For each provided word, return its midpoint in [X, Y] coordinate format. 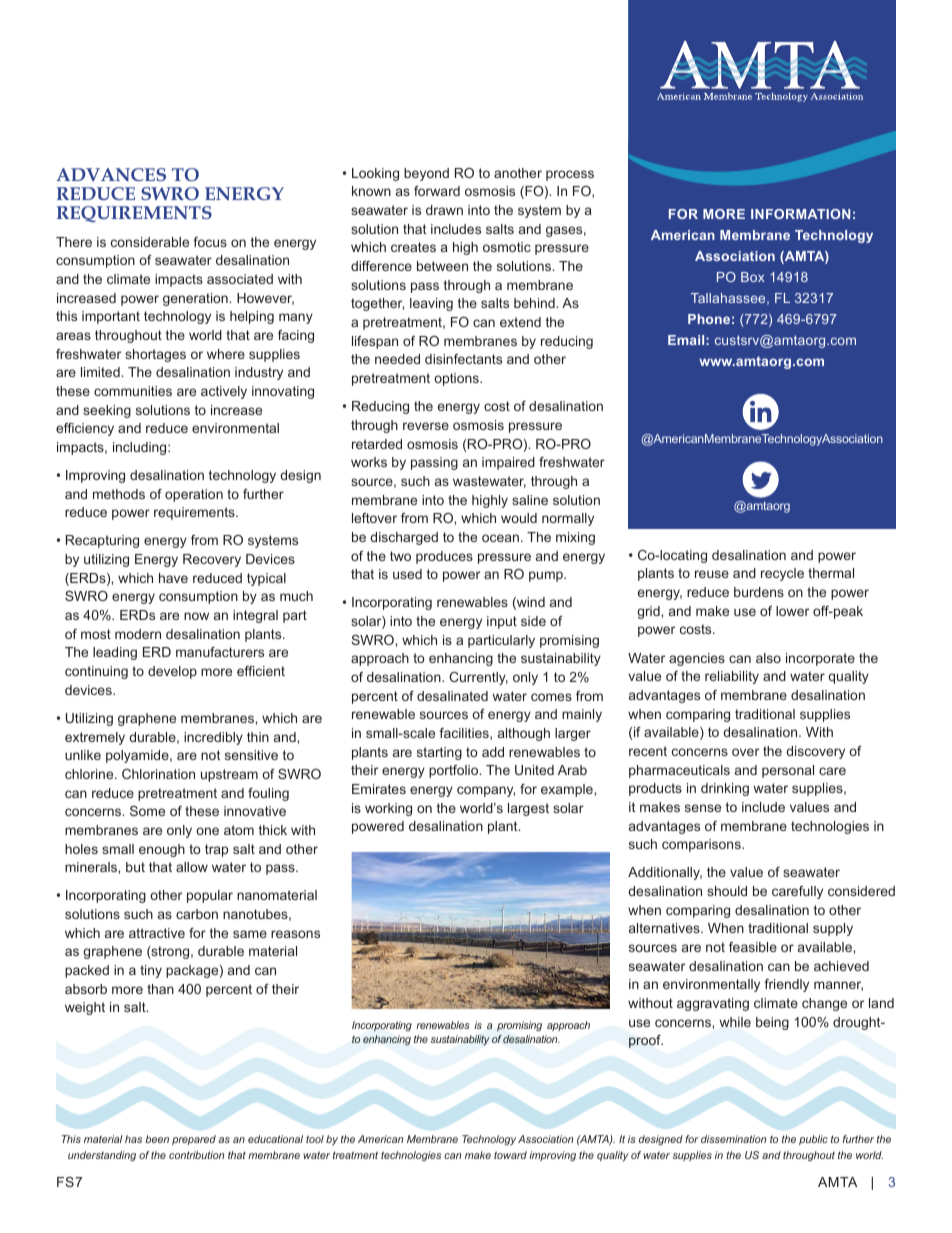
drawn [444, 210]
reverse [426, 426]
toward [510, 1155]
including [141, 448]
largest [528, 809]
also [768, 658]
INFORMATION [800, 214]
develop [172, 672]
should [727, 891]
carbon [197, 914]
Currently [478, 678]
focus [210, 242]
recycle [782, 574]
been [157, 1139]
